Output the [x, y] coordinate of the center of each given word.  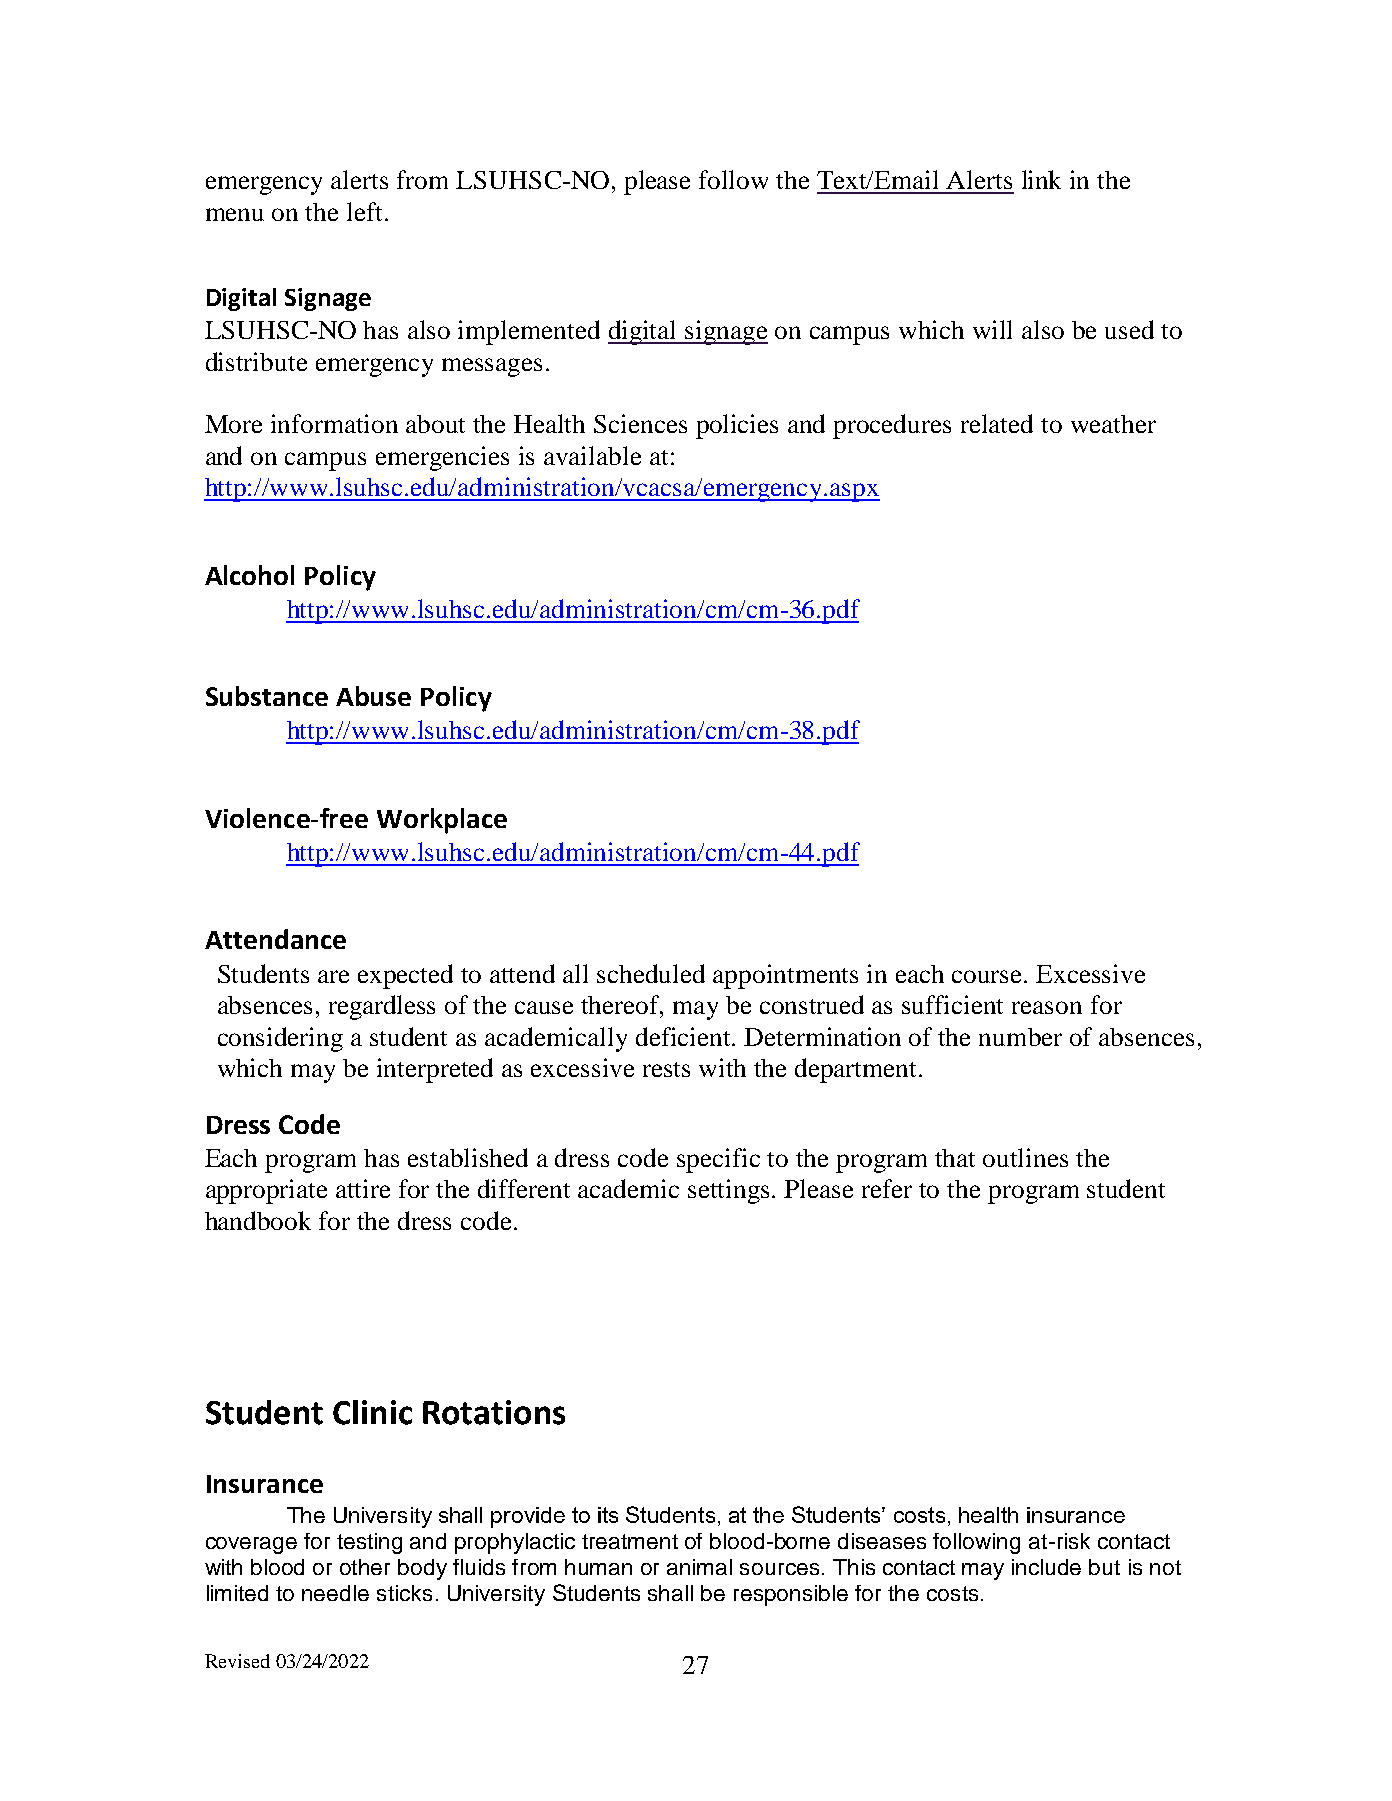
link [1041, 179]
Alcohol [249, 575]
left [364, 211]
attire [363, 1188]
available [592, 455]
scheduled [651, 973]
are [333, 976]
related [997, 423]
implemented [529, 332]
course [988, 976]
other [365, 1567]
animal [699, 1567]
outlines [1025, 1157]
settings [728, 1191]
